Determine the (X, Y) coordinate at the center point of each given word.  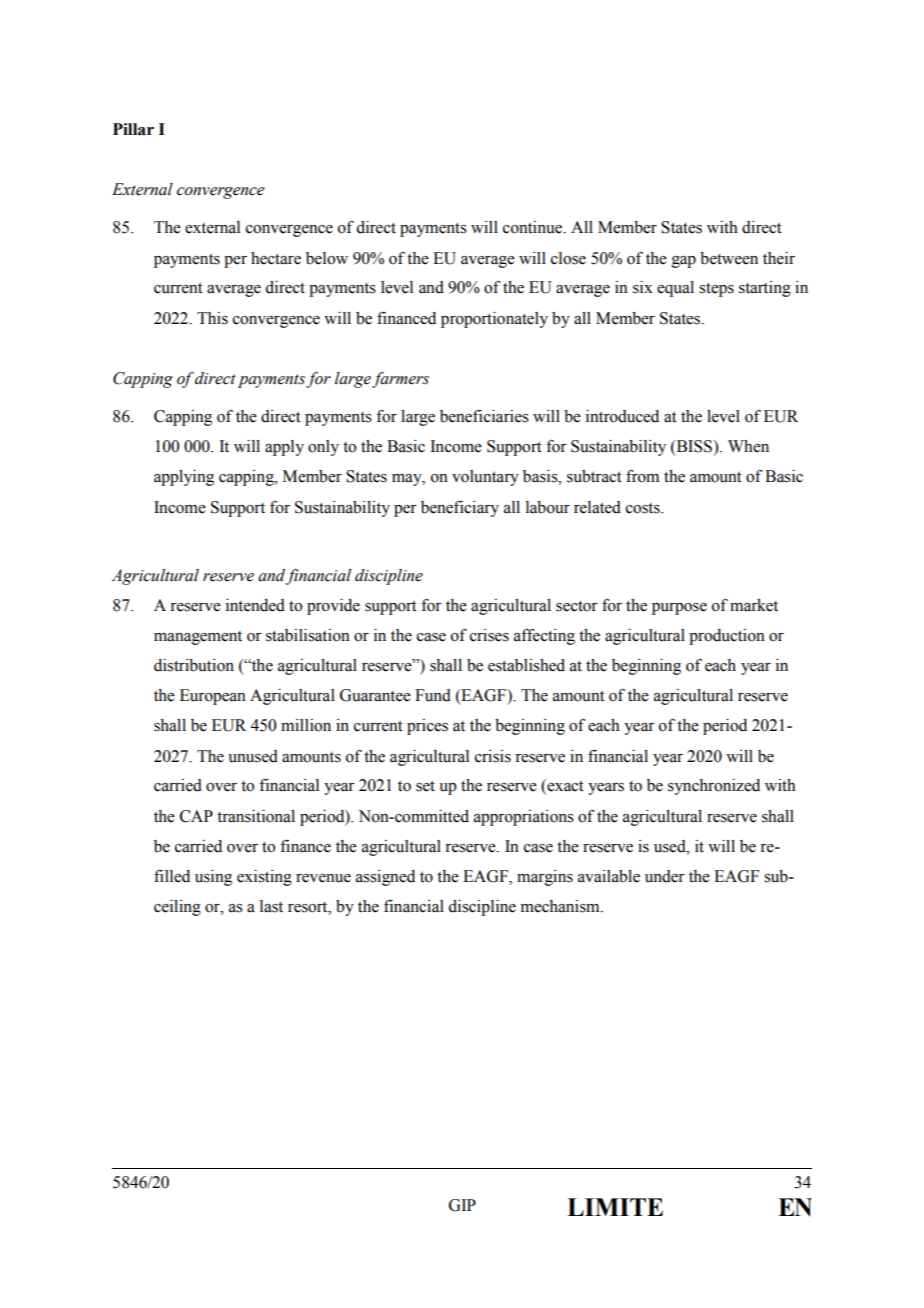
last (271, 906)
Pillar (133, 129)
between (729, 258)
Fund (433, 695)
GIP (462, 1205)
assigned (385, 878)
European (213, 697)
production (727, 637)
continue (534, 227)
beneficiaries (484, 416)
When (748, 446)
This (212, 318)
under (665, 876)
